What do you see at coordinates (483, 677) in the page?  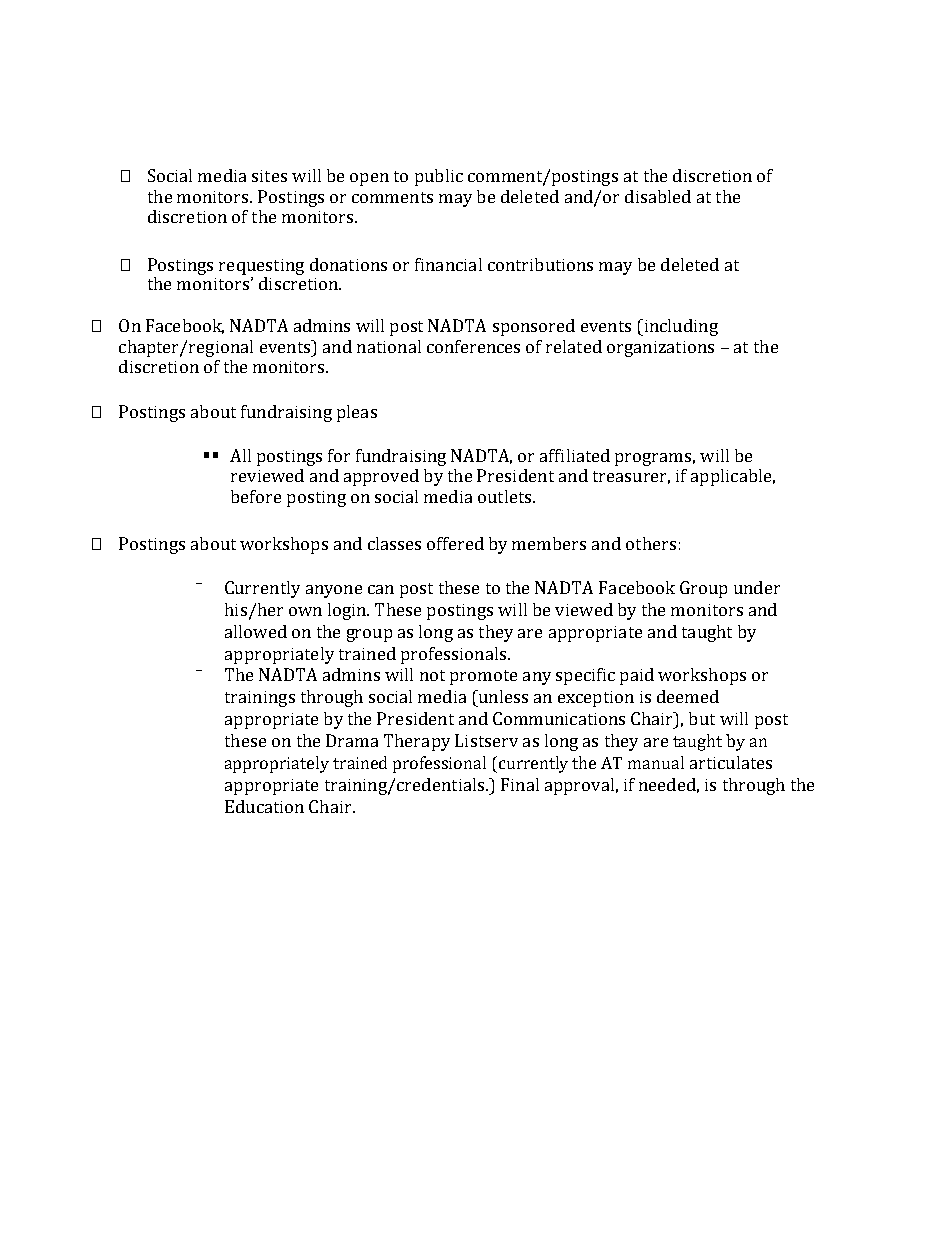 I see `promote` at bounding box center [483, 677].
